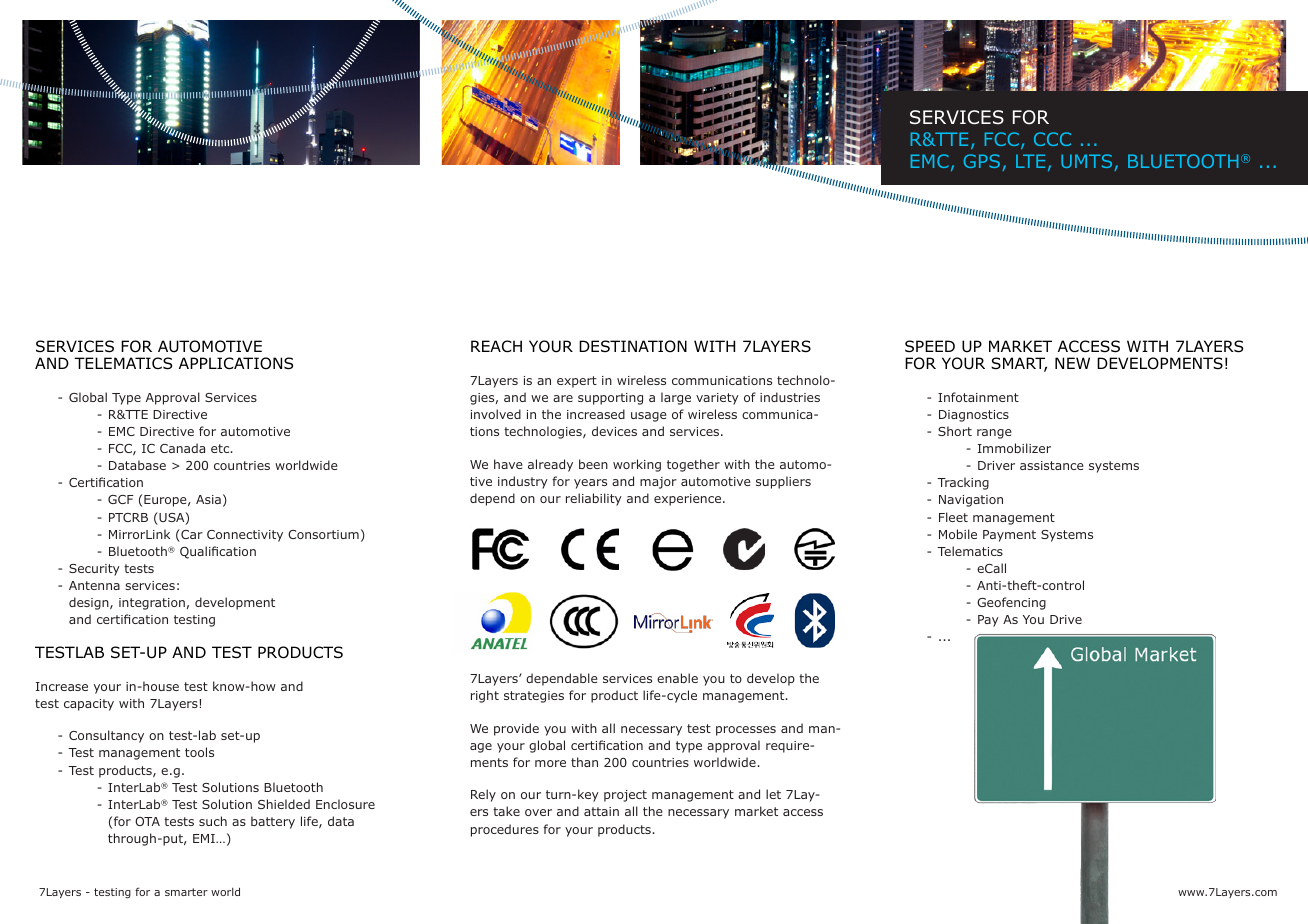  I want to click on Asia, so click(208, 499).
